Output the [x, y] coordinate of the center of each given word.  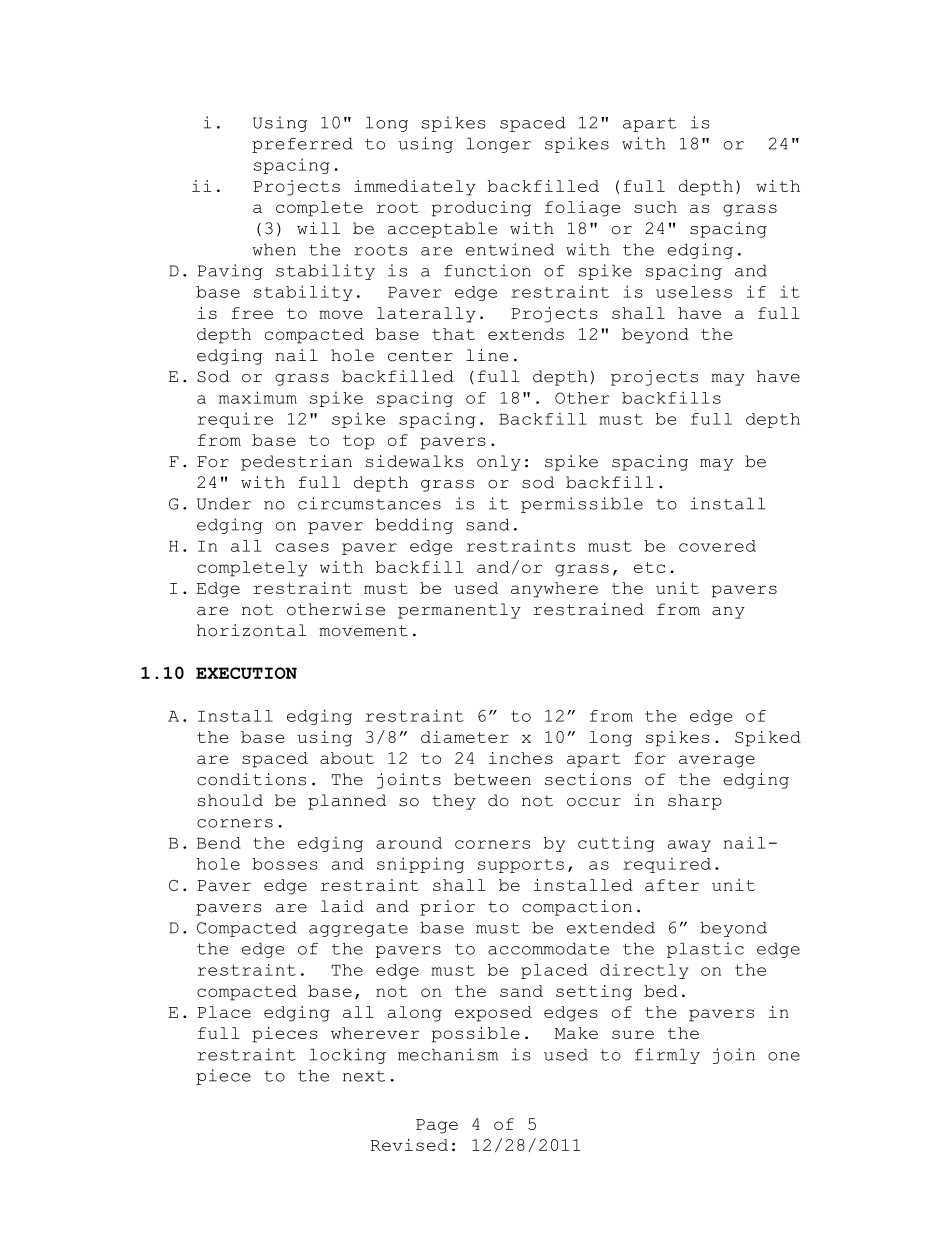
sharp [695, 802]
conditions [251, 779]
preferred [302, 145]
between [492, 779]
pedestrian [296, 463]
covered [717, 546]
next [364, 1076]
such [655, 207]
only [499, 463]
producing [481, 209]
